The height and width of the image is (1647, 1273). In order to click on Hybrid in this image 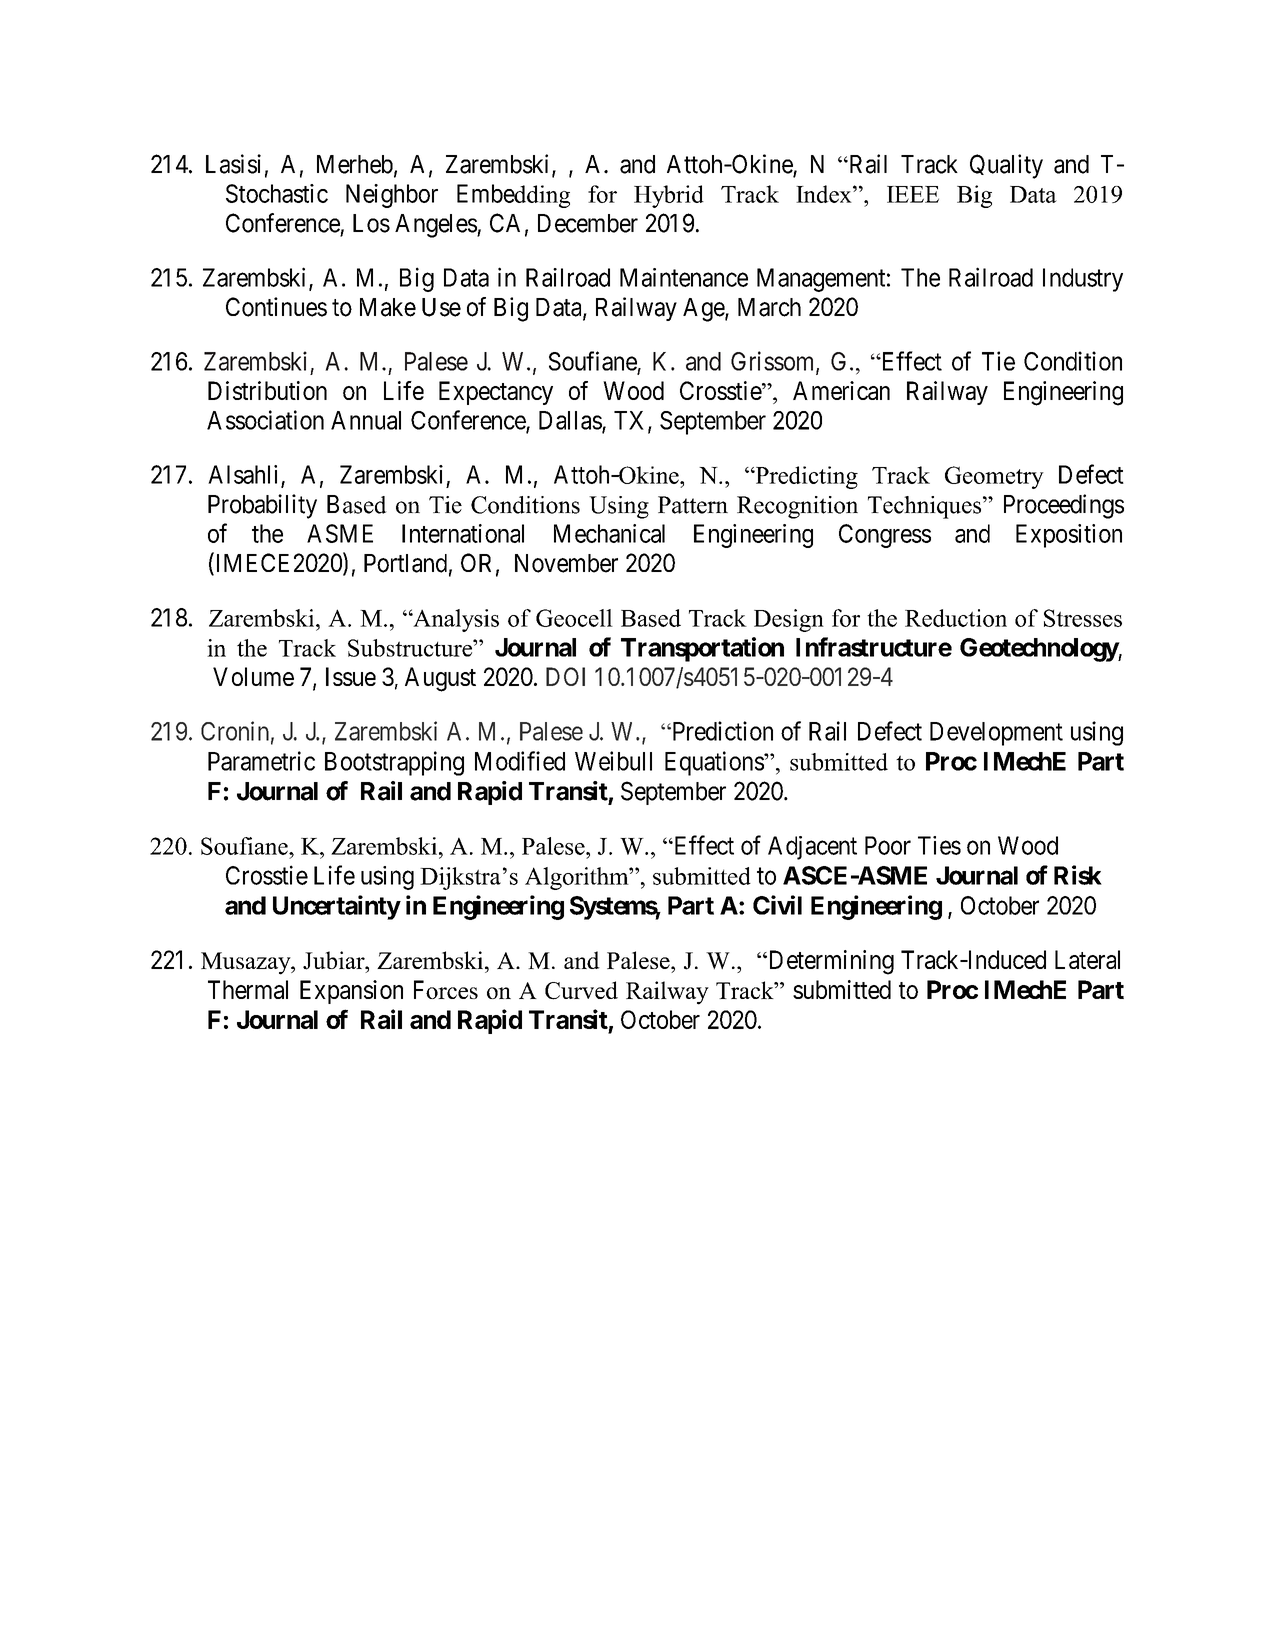, I will do `click(669, 196)`.
